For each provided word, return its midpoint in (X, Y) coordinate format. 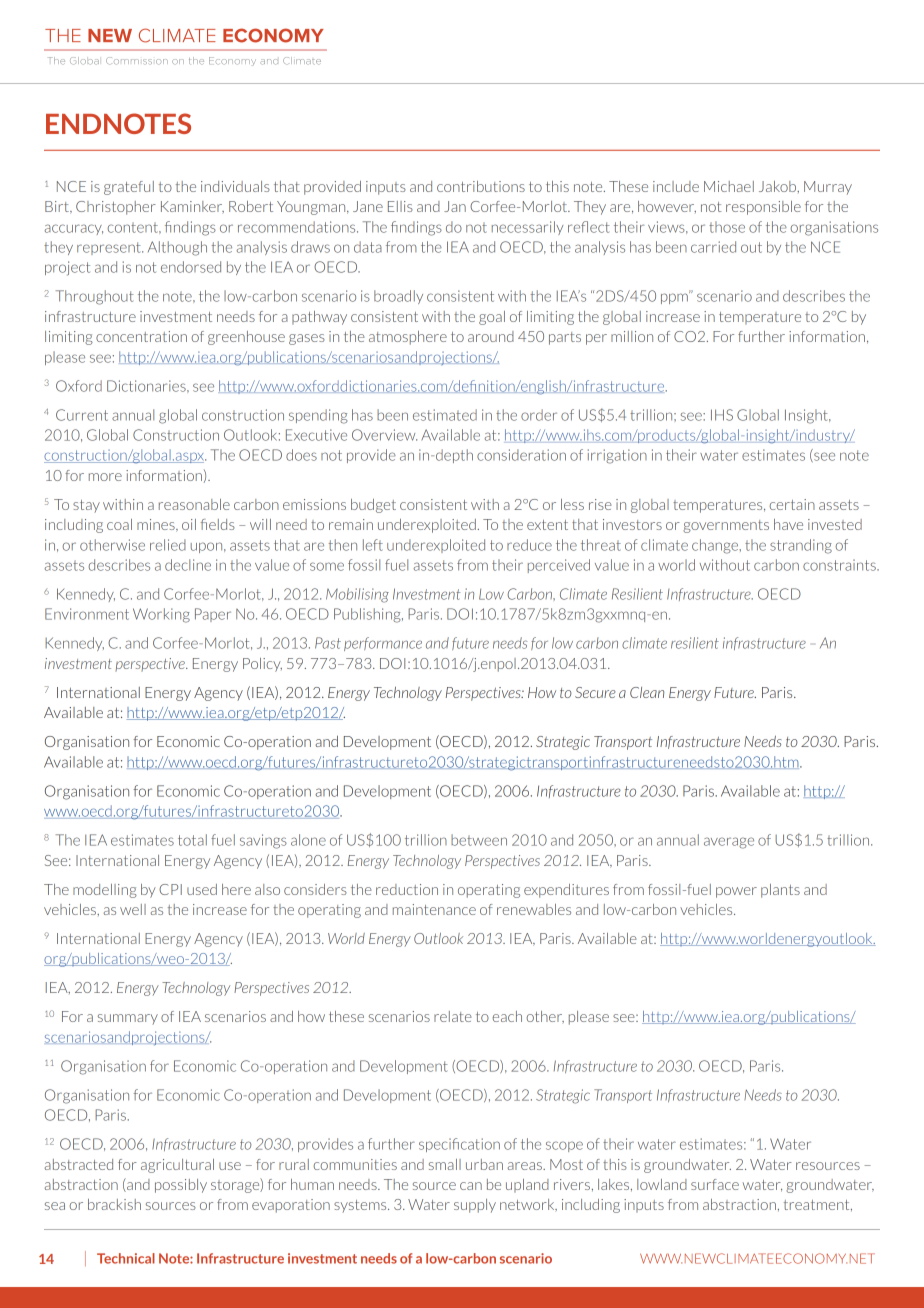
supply (475, 1206)
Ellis (400, 206)
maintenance (434, 909)
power (736, 892)
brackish (114, 1204)
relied (168, 545)
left (373, 545)
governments (726, 526)
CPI (170, 889)
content (133, 228)
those (727, 227)
